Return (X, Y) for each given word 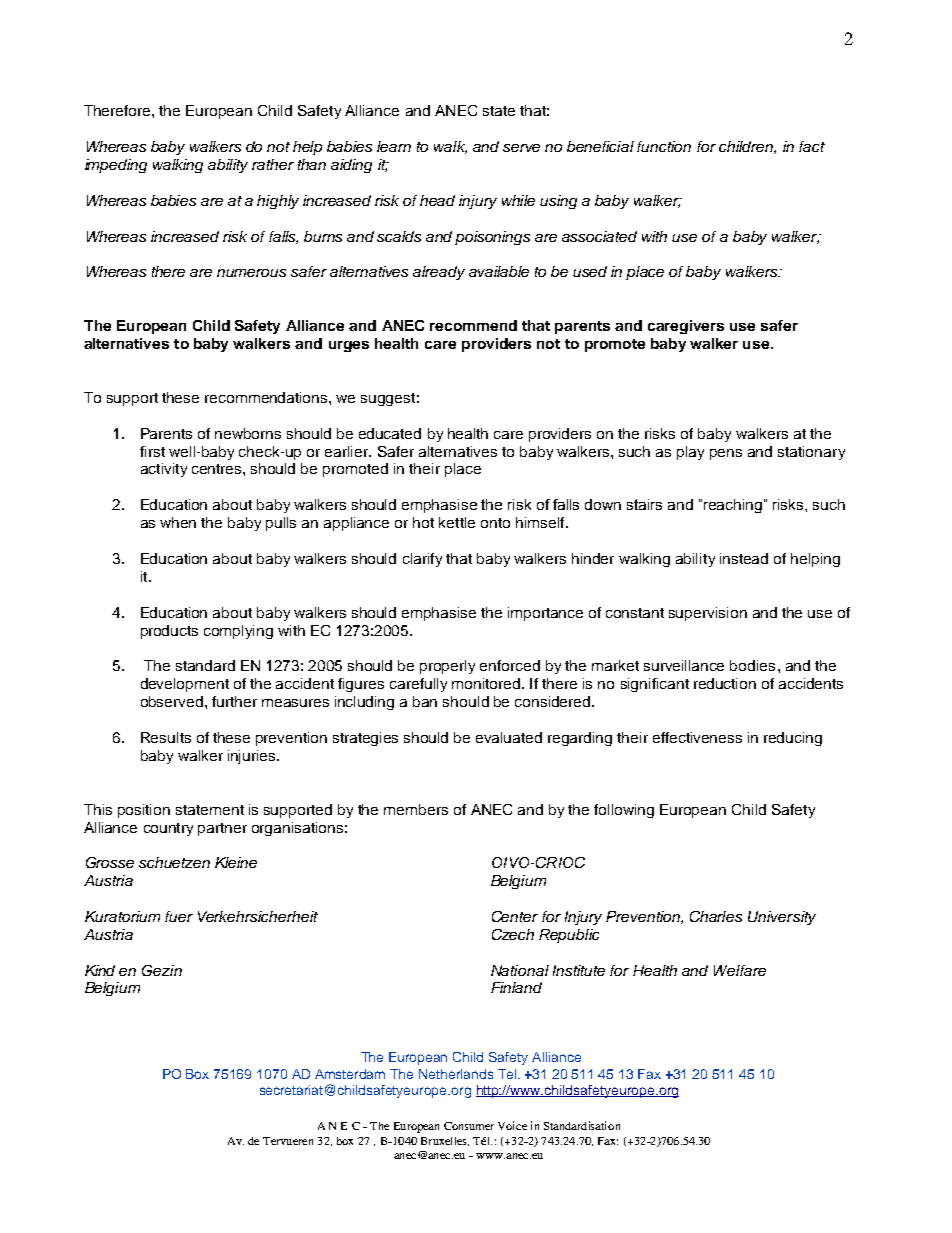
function (664, 146)
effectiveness (697, 737)
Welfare (740, 970)
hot (423, 522)
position (144, 811)
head (437, 200)
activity (164, 470)
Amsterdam (350, 1074)
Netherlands (456, 1074)
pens (726, 454)
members (416, 809)
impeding (116, 166)
